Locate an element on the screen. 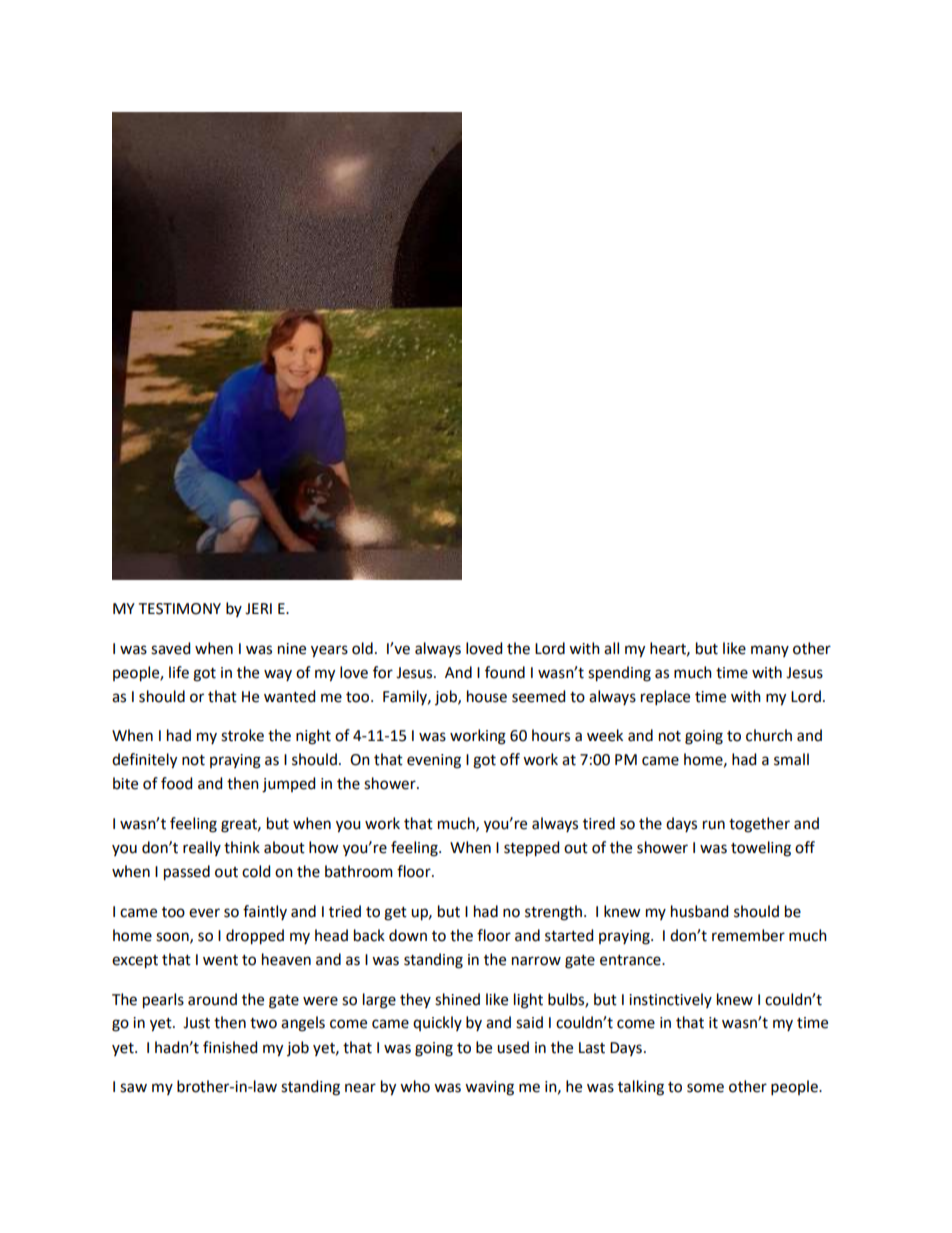 The image size is (952, 1233). waving is located at coordinates (489, 1088).
